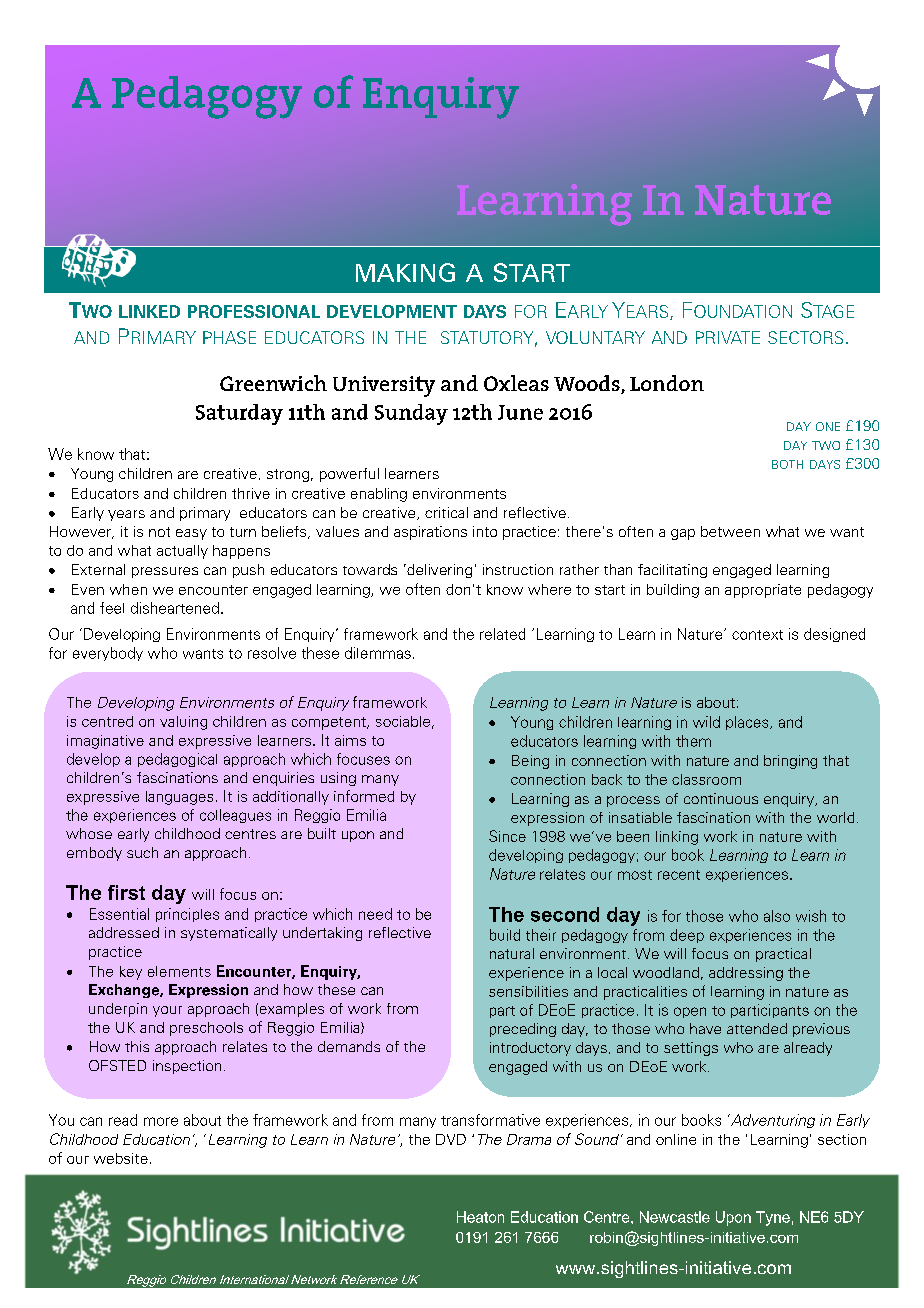 This document has height=1308, width=924. I want to click on pedagogical, so click(177, 760).
